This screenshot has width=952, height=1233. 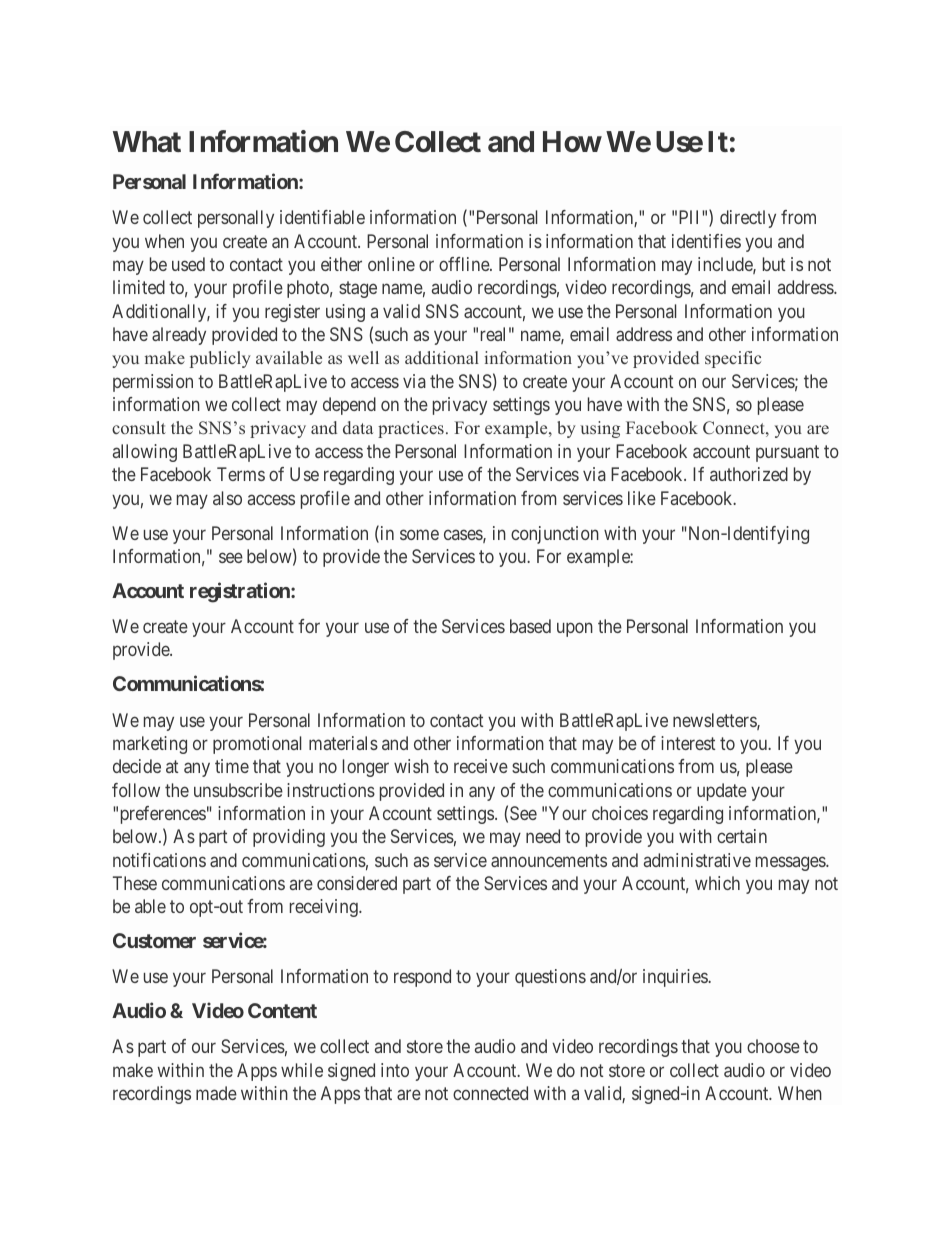 I want to click on registration, so click(x=241, y=592).
